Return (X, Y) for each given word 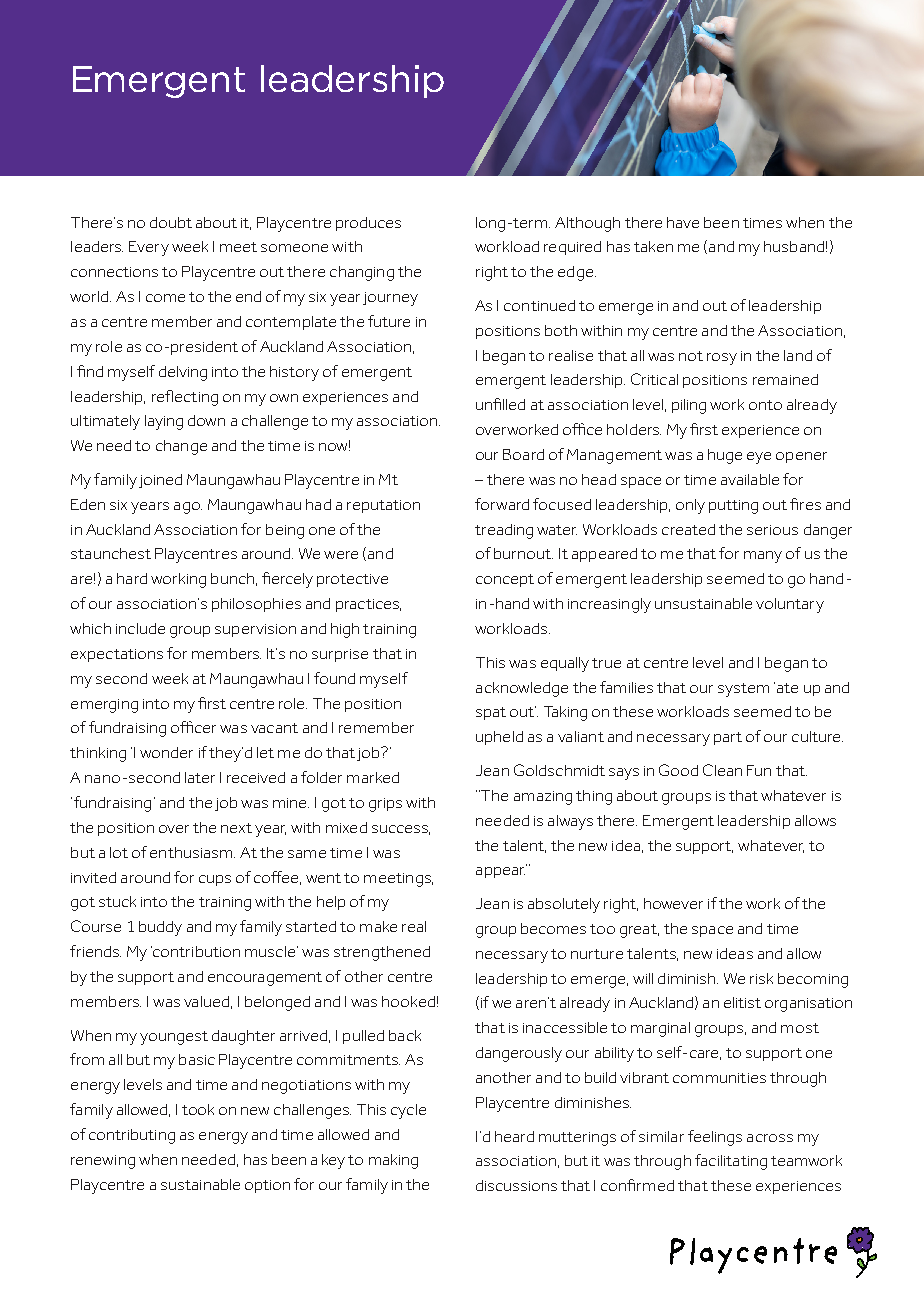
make (378, 926)
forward (502, 504)
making (393, 1161)
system (743, 690)
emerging (104, 706)
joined (160, 481)
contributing (132, 1136)
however (673, 903)
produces (368, 224)
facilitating (731, 1162)
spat (491, 713)
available (750, 479)
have (683, 222)
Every (149, 248)
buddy (160, 928)
